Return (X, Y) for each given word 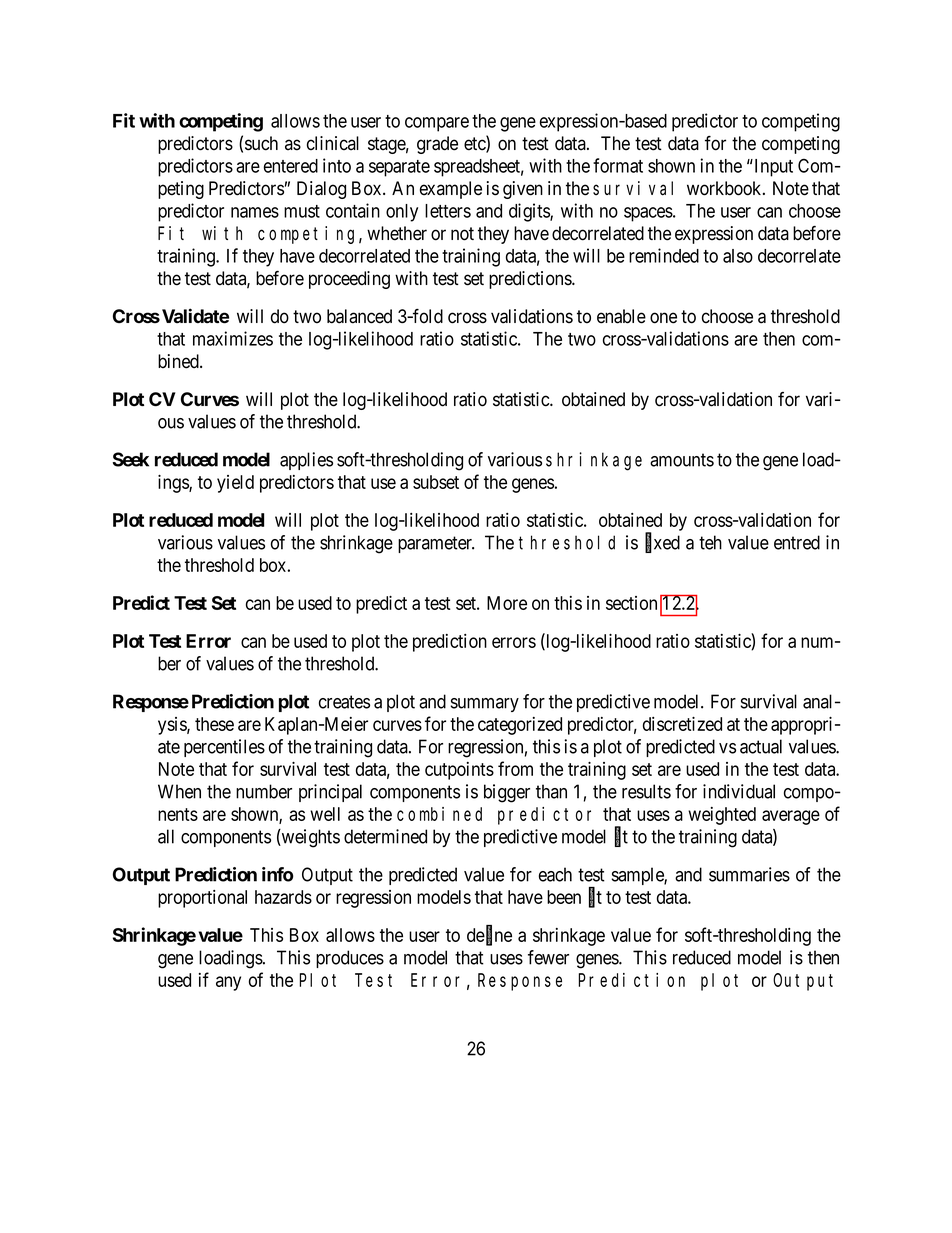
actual (761, 746)
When (179, 791)
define (489, 936)
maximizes (233, 338)
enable (621, 316)
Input (772, 168)
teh (710, 542)
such (261, 143)
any (228, 983)
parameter (436, 544)
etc (475, 145)
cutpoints (459, 771)
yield (235, 484)
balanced (359, 316)
